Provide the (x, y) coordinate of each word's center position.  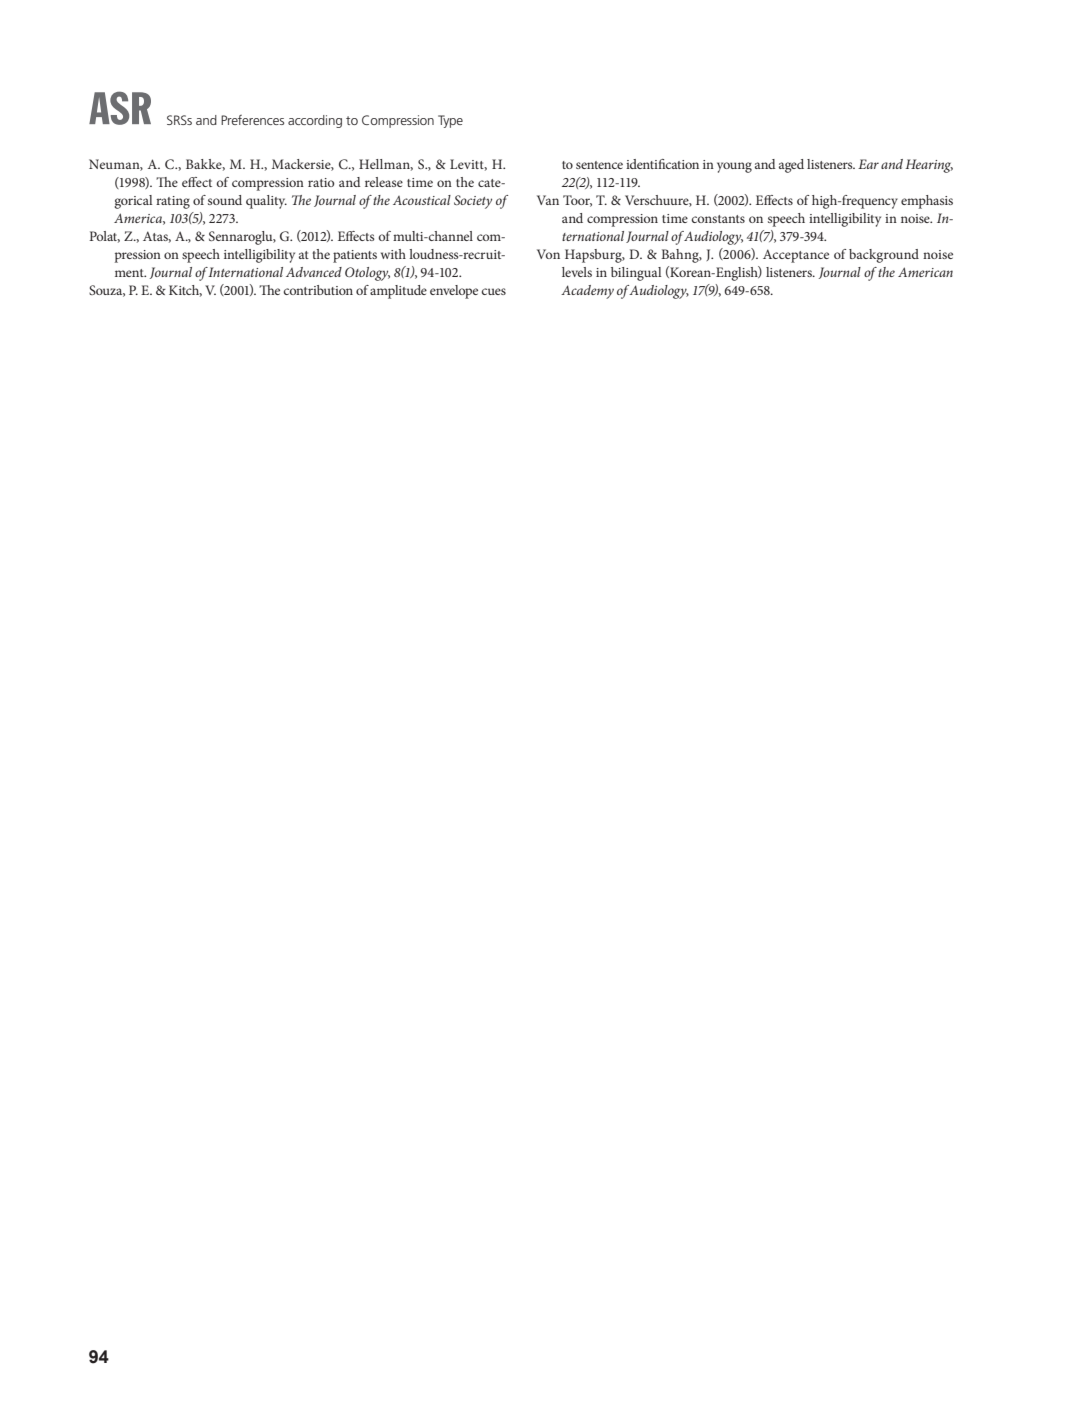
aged (791, 166)
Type (450, 121)
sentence (599, 165)
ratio (321, 182)
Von (548, 254)
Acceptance (796, 256)
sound (225, 200)
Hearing (929, 166)
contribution (318, 290)
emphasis (927, 202)
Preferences (252, 120)
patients (355, 256)
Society (473, 202)
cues (493, 291)
